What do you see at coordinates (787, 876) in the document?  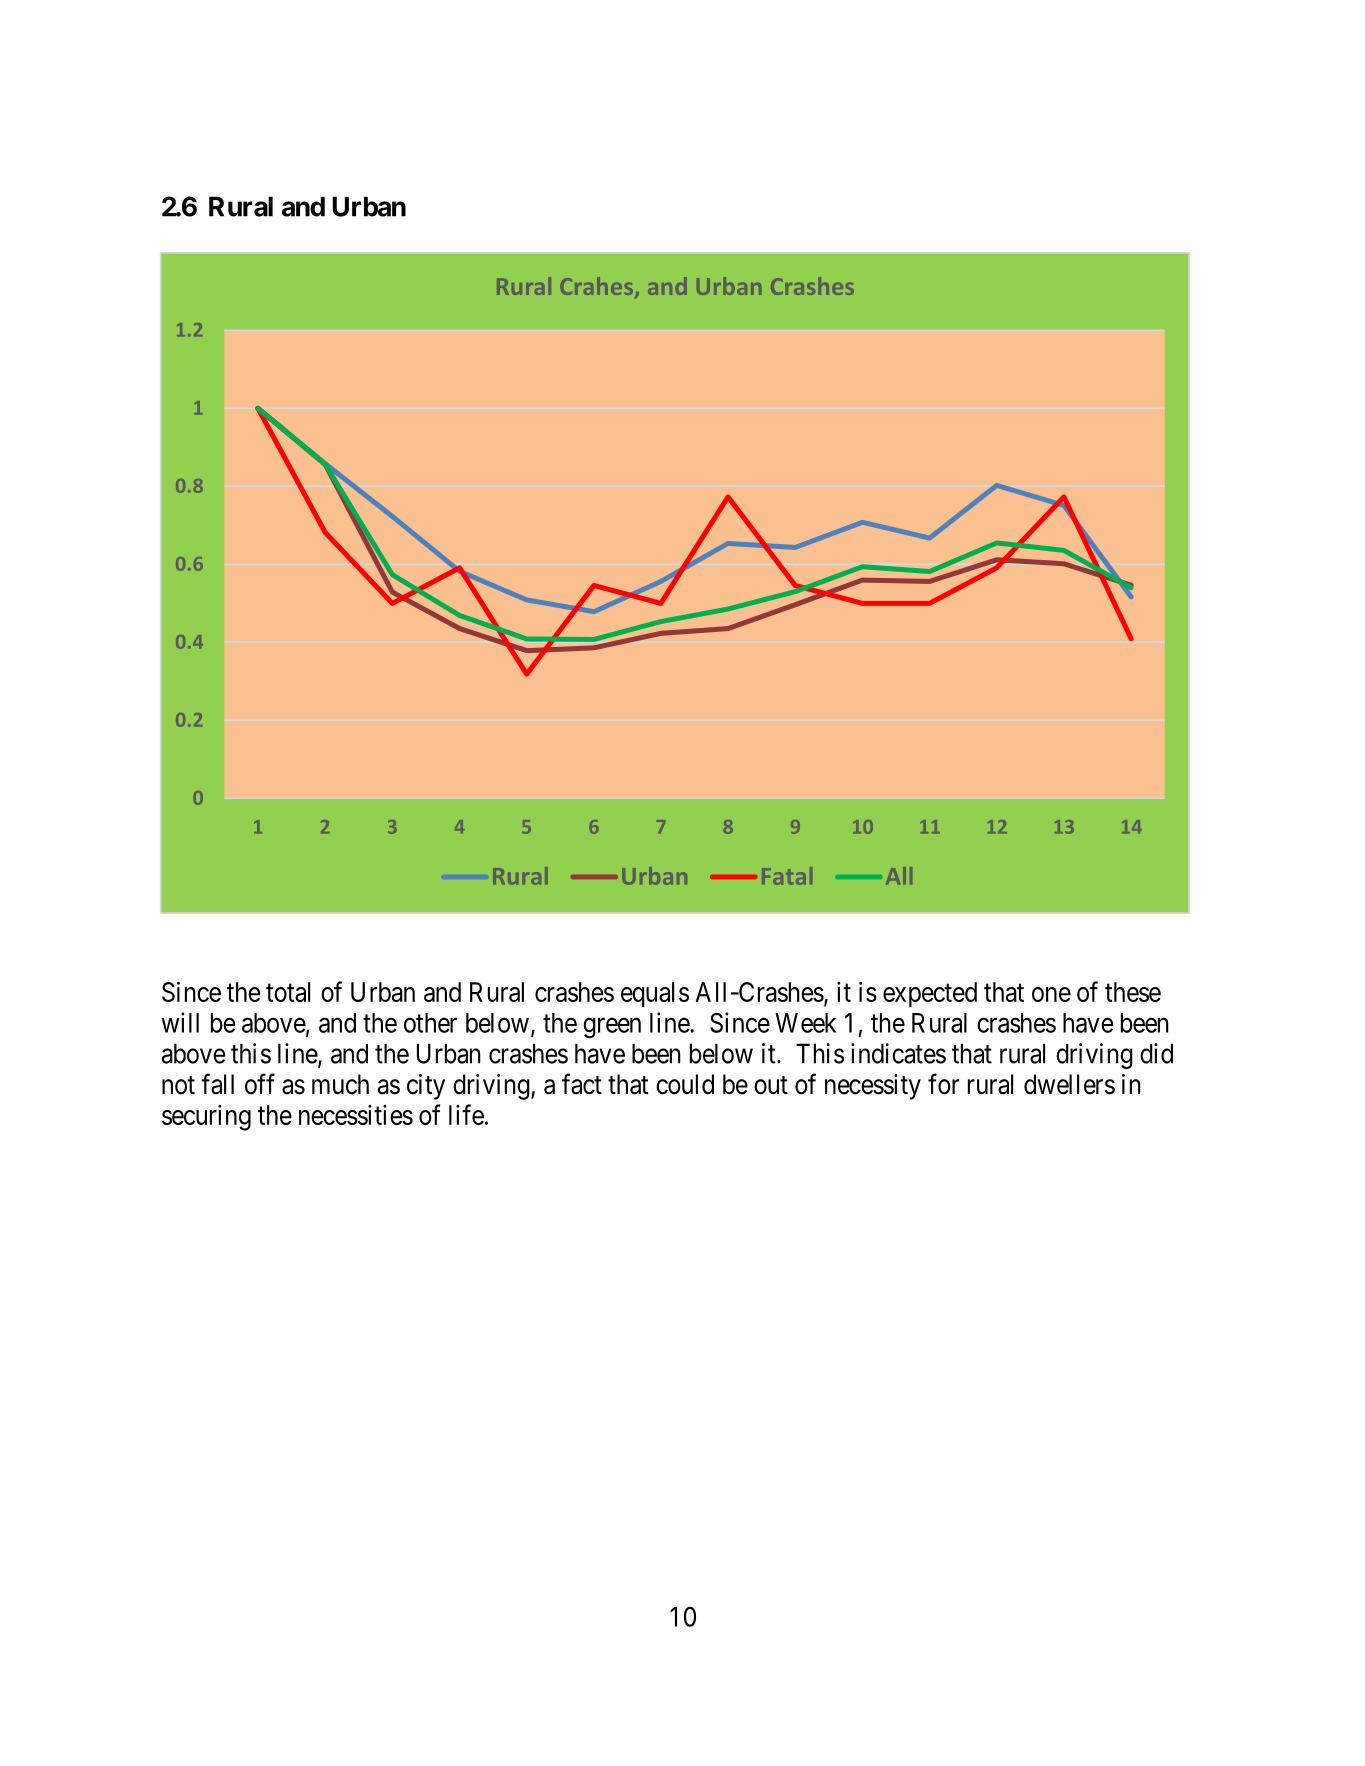 I see `Fatal` at bounding box center [787, 876].
